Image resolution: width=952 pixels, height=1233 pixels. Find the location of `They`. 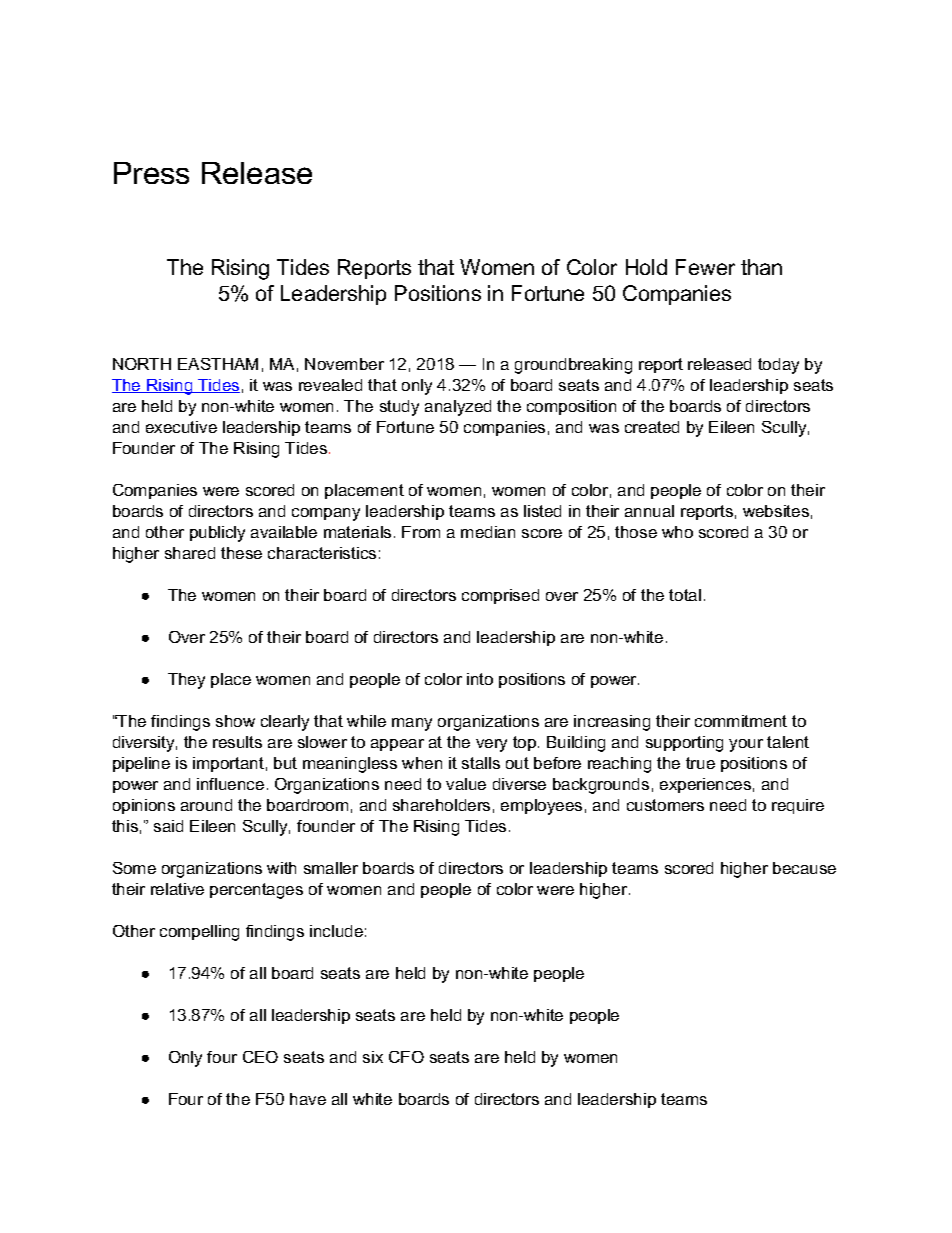

They is located at coordinates (186, 681).
